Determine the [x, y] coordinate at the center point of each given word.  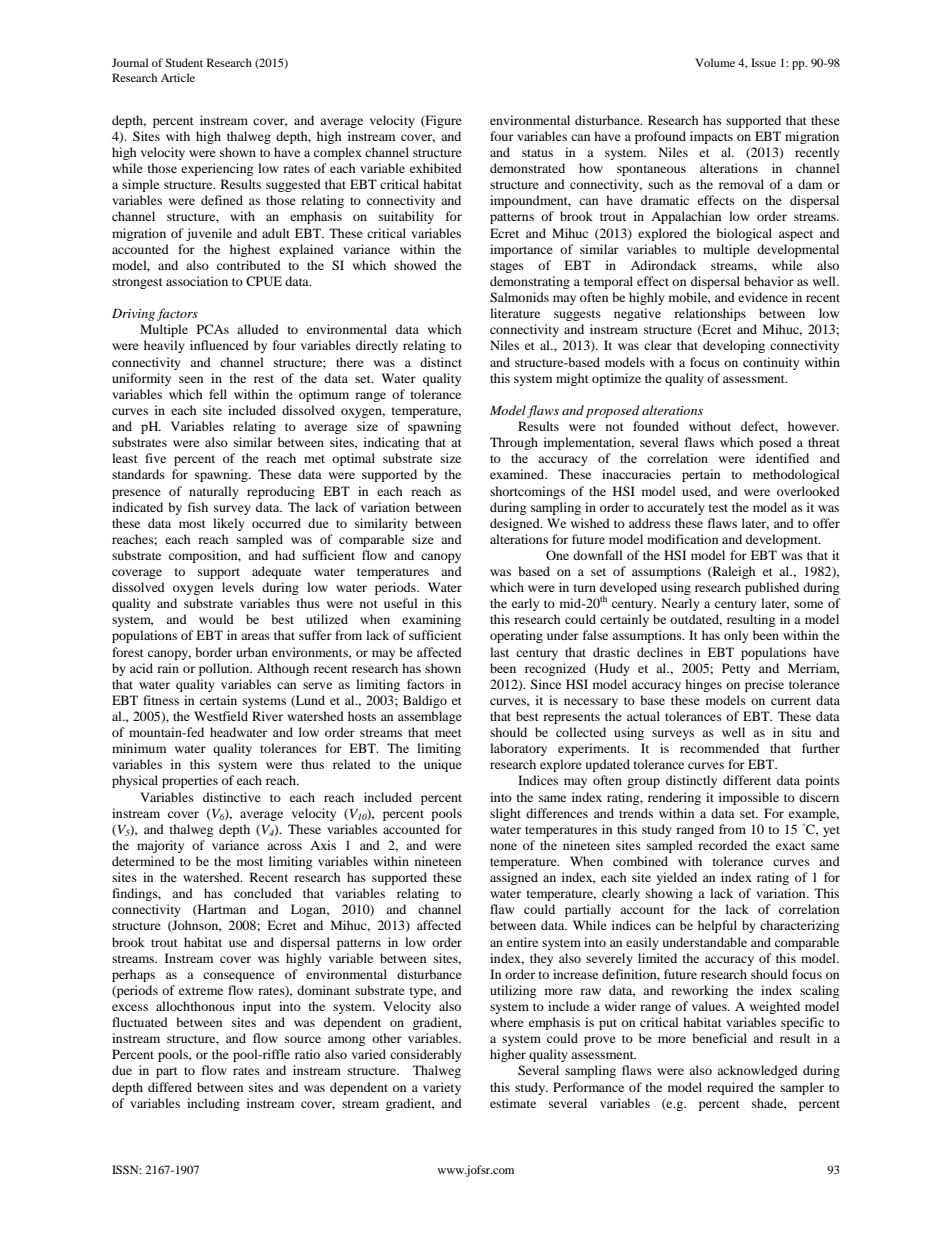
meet [448, 733]
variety [442, 1088]
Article [178, 77]
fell [218, 394]
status [537, 153]
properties [190, 781]
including [213, 1104]
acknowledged [757, 1071]
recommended [719, 748]
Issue [763, 62]
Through [514, 443]
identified [782, 458]
